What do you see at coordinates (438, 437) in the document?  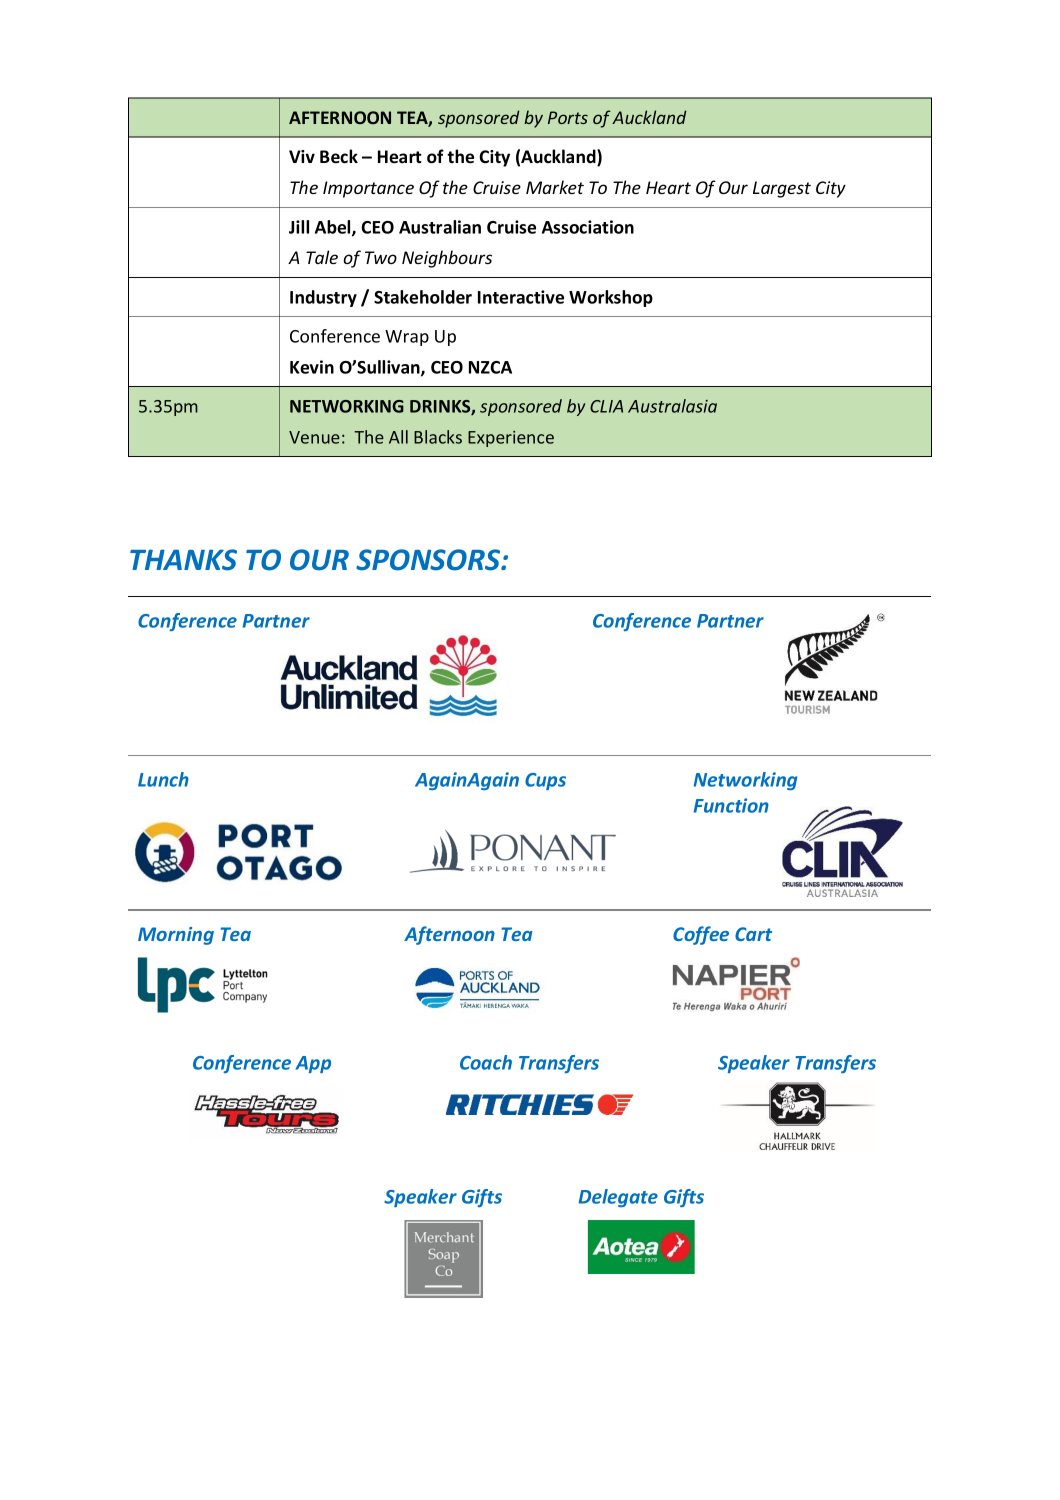 I see `Blacks` at bounding box center [438, 437].
